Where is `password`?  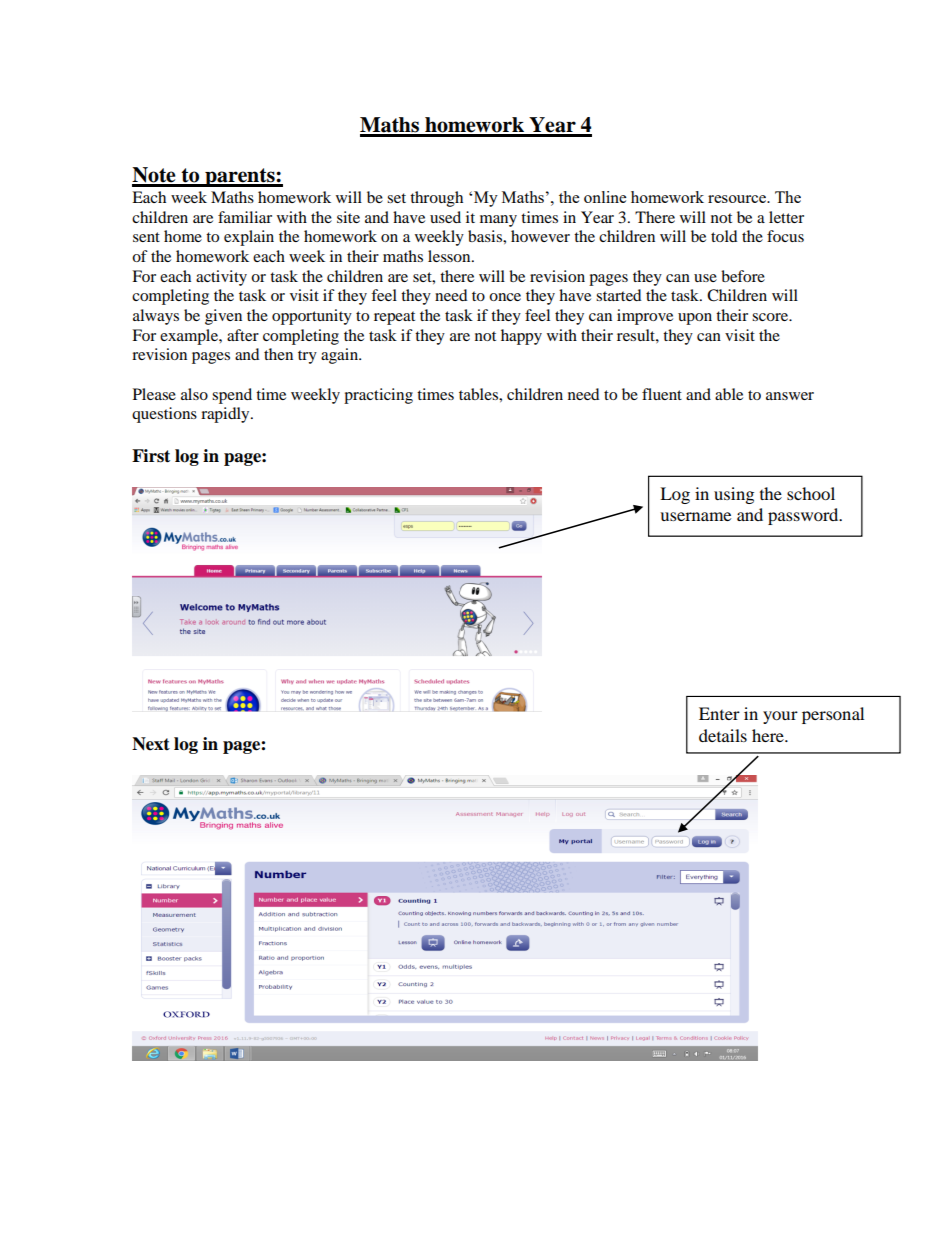
password is located at coordinates (804, 516).
